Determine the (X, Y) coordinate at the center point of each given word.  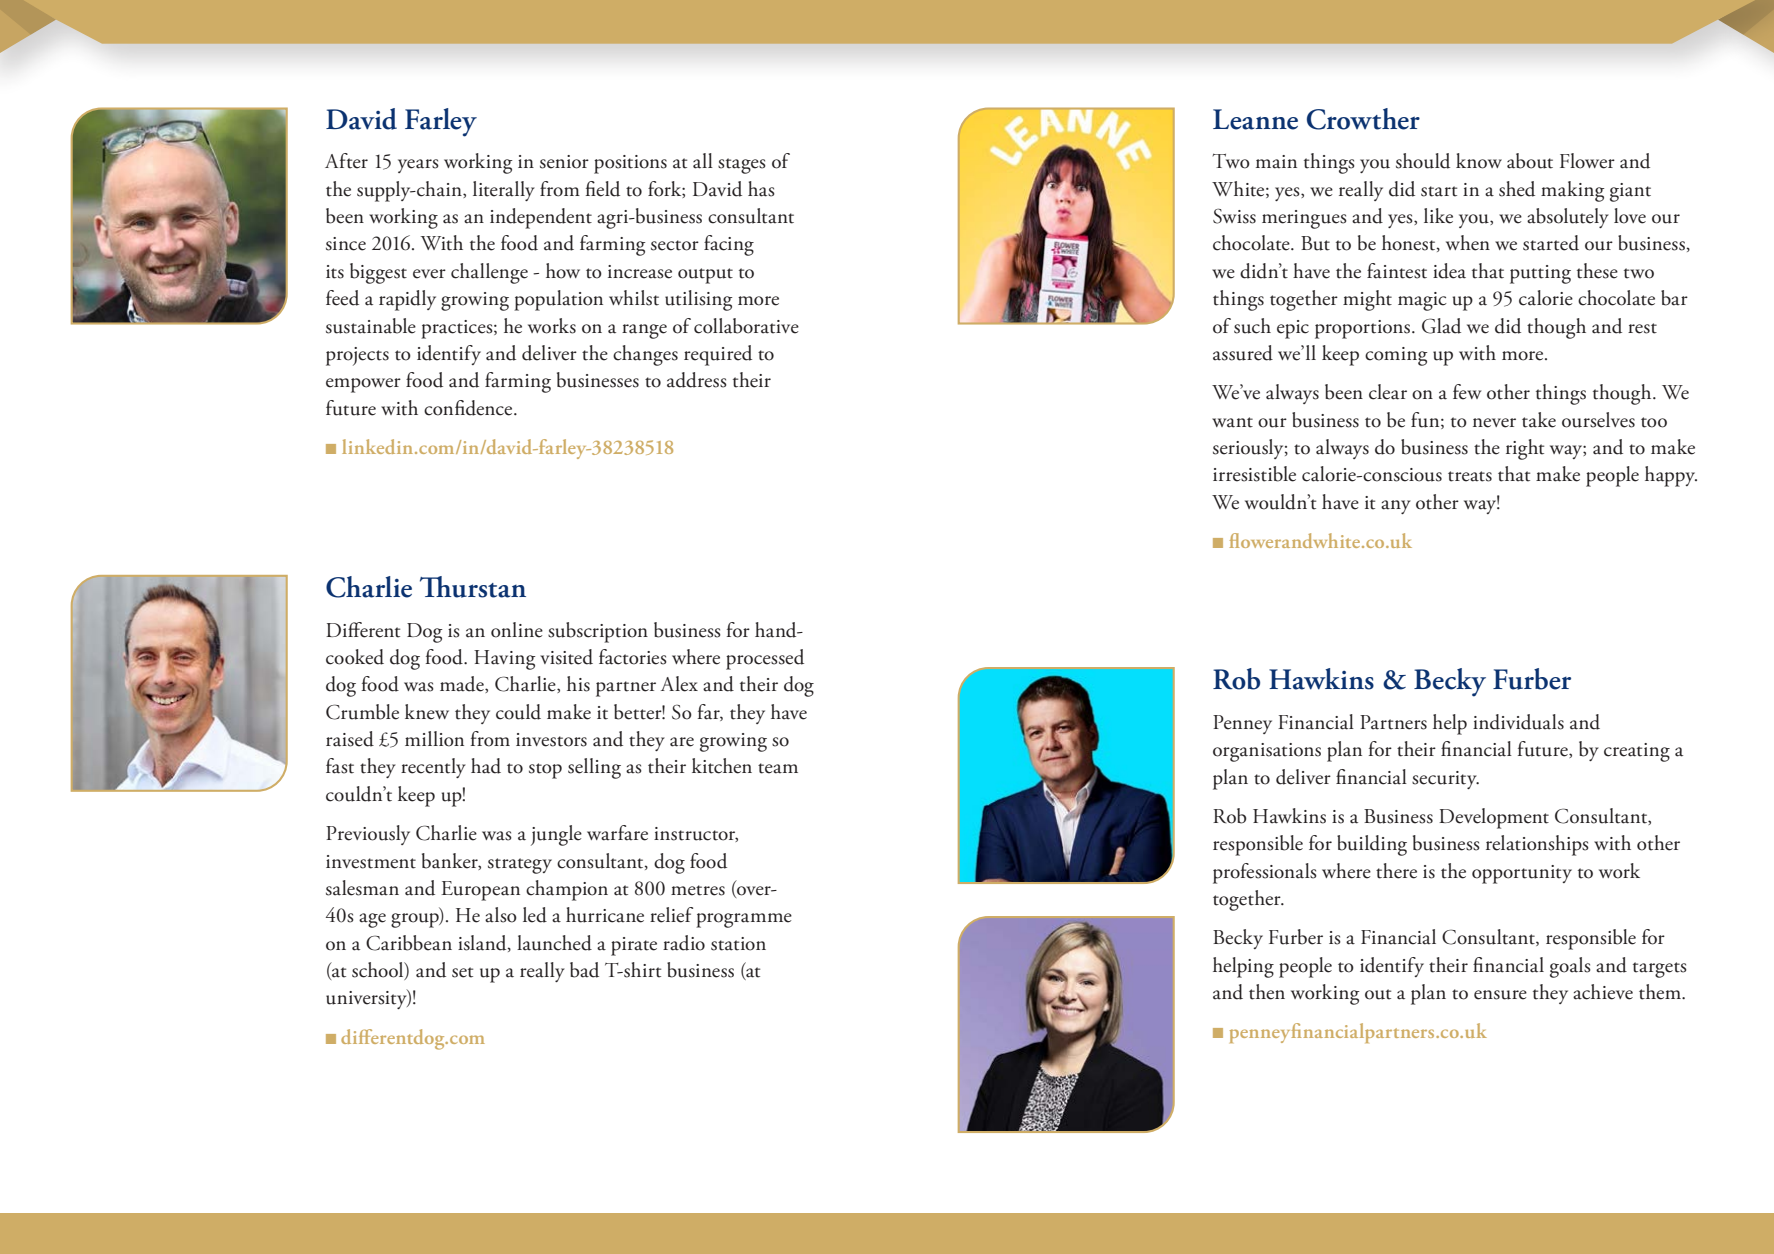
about (1530, 161)
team (778, 768)
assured (1243, 353)
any (1396, 507)
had (486, 766)
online (517, 630)
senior (564, 162)
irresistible (1254, 474)
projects (357, 356)
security (1445, 780)
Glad (1441, 326)
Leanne (1255, 119)
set (462, 972)
